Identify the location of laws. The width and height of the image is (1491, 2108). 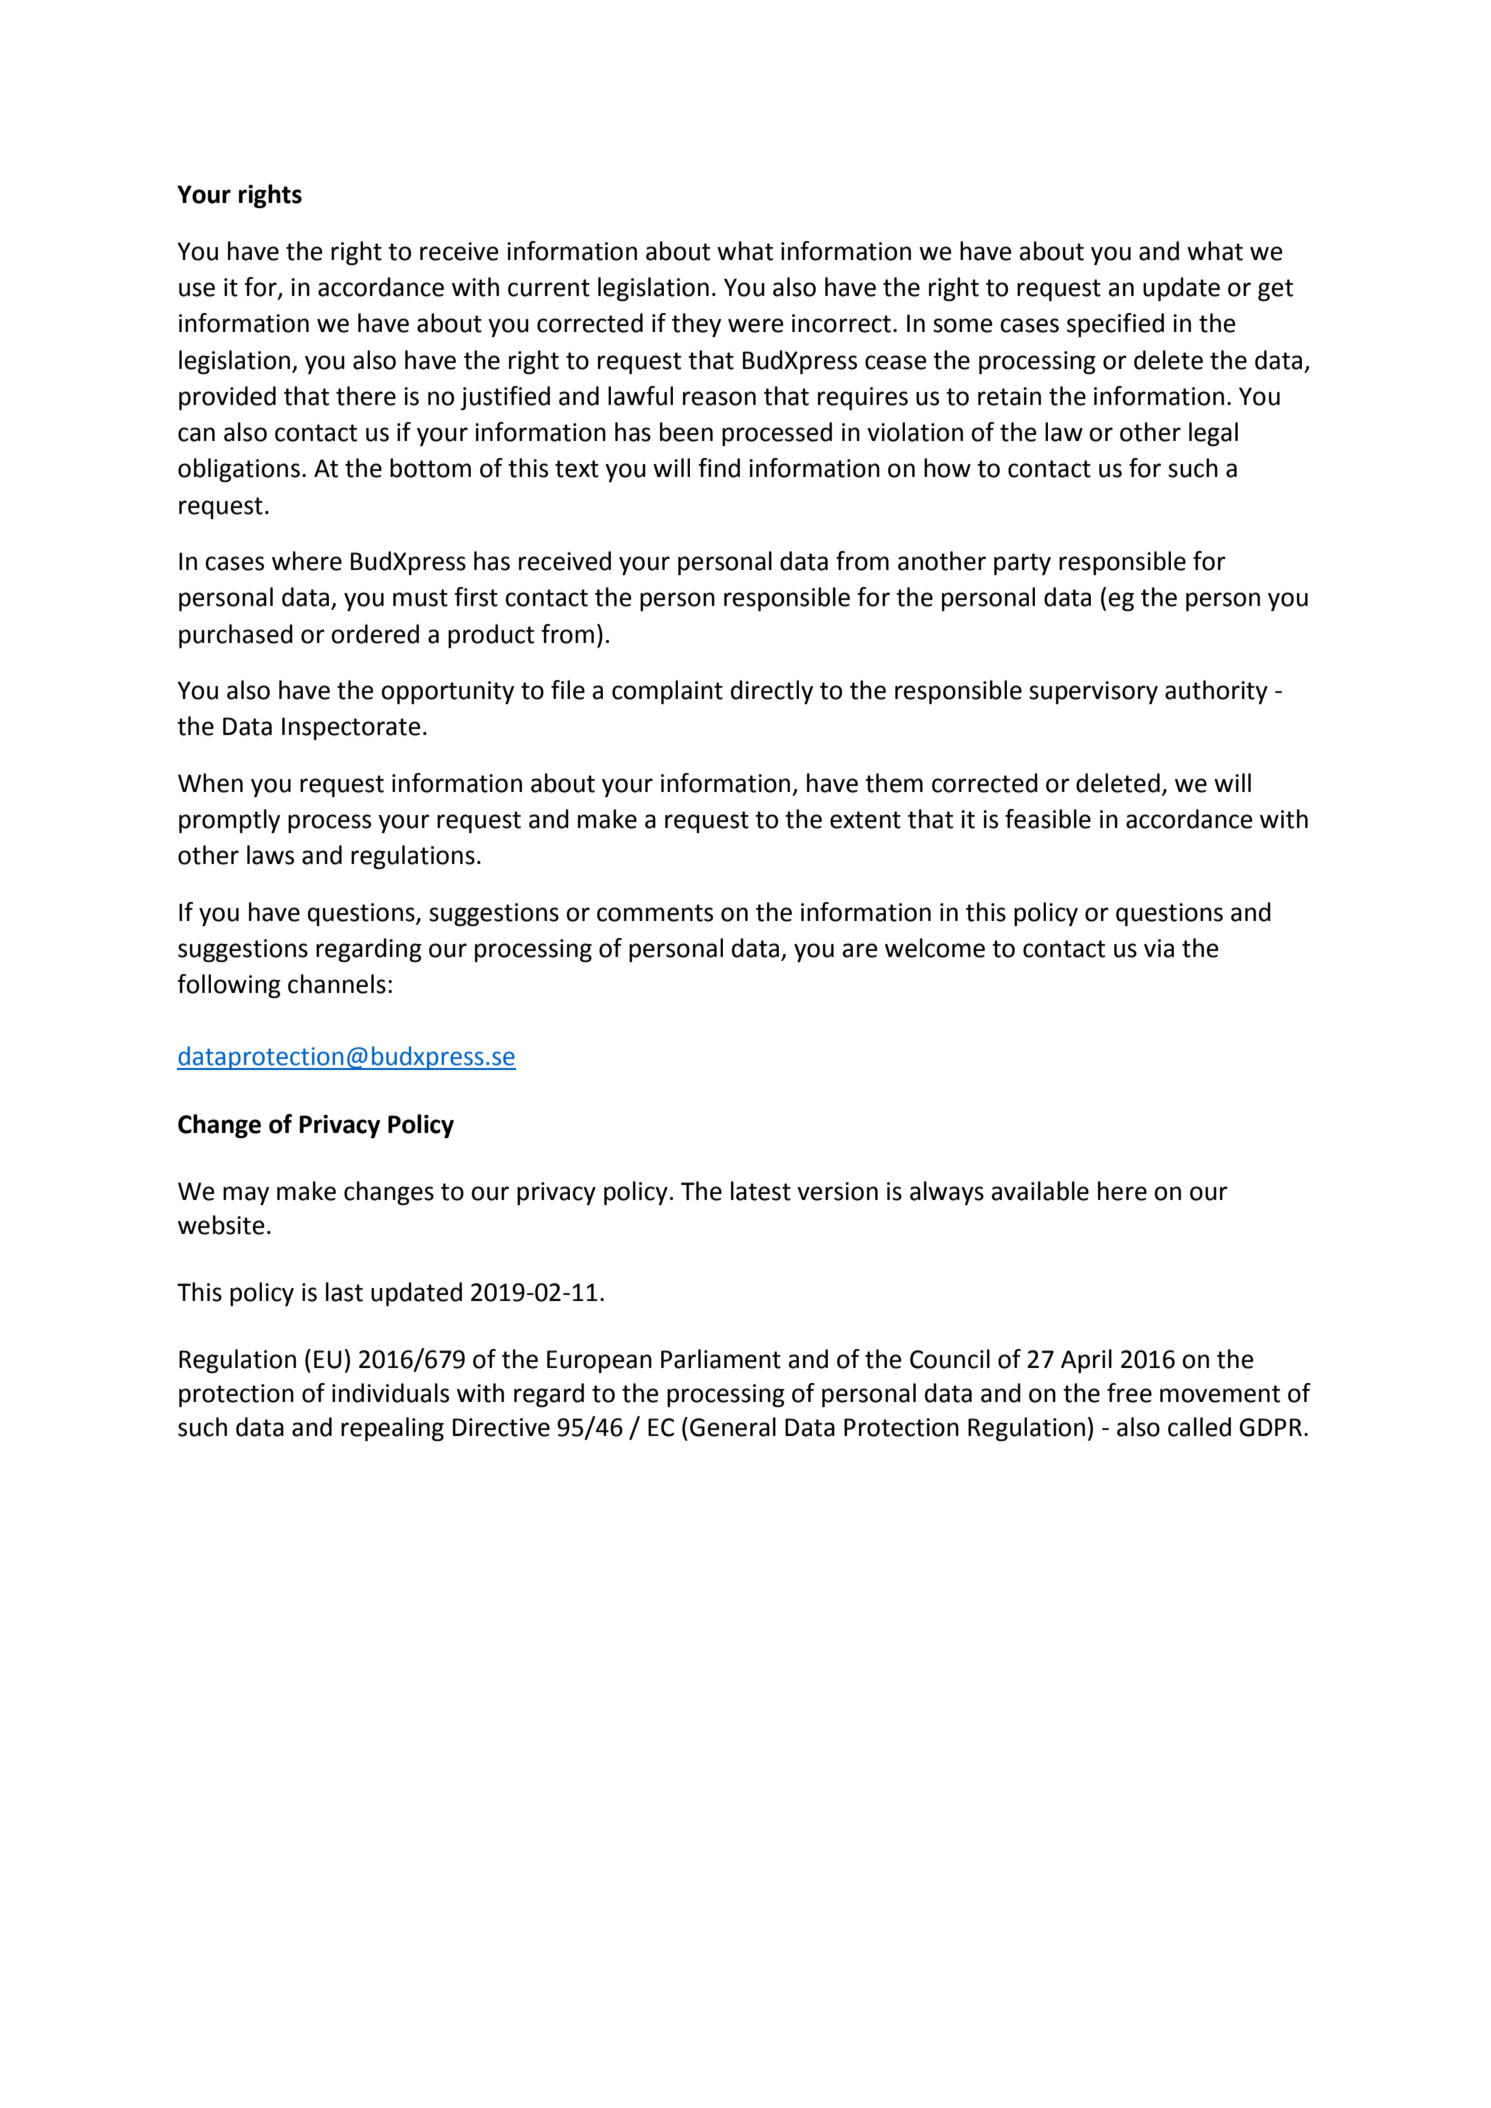
(270, 855).
